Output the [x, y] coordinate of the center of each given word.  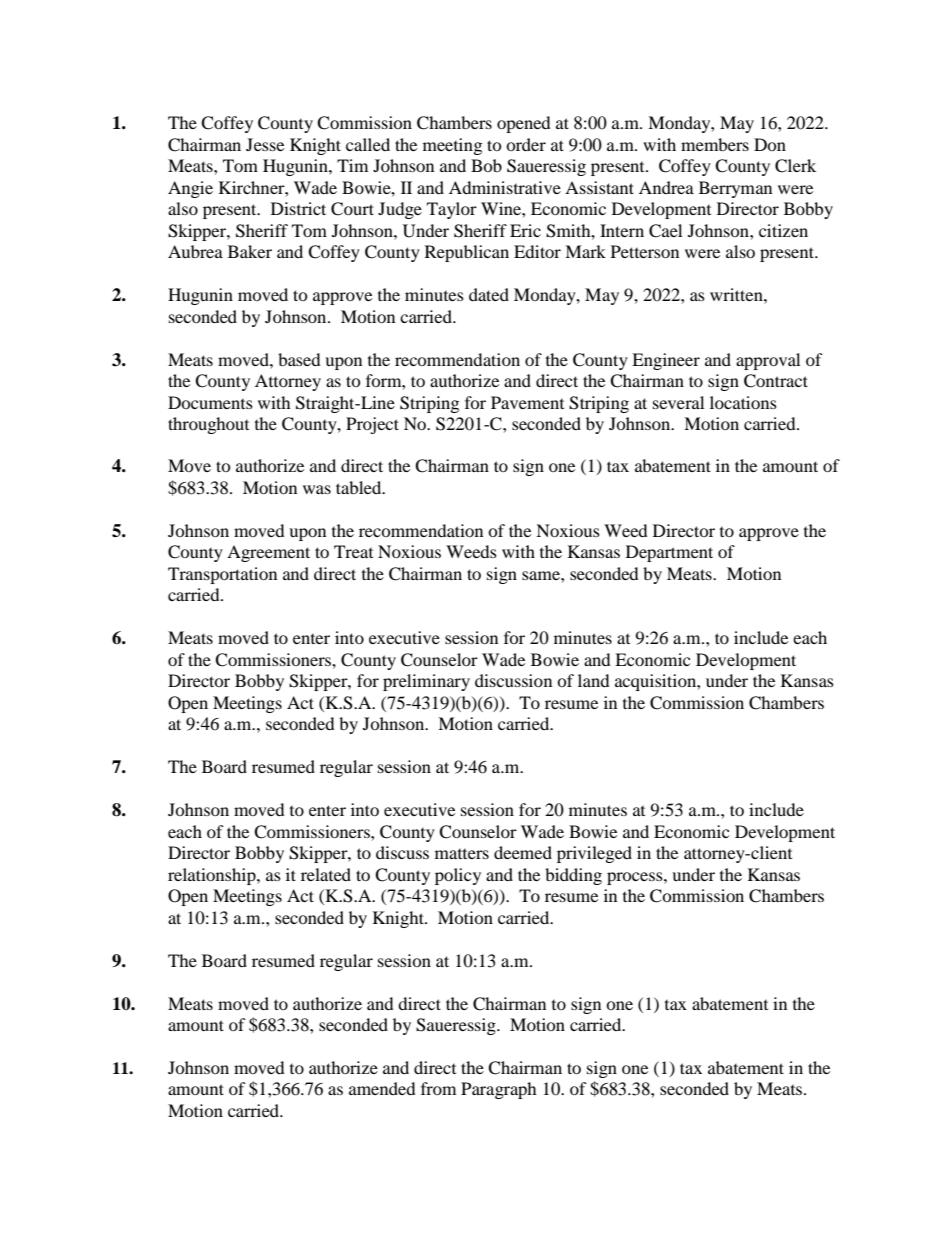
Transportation [222, 575]
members [715, 144]
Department [669, 553]
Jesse [265, 144]
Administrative [505, 187]
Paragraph [499, 1090]
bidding [573, 876]
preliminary [426, 682]
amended [382, 1088]
